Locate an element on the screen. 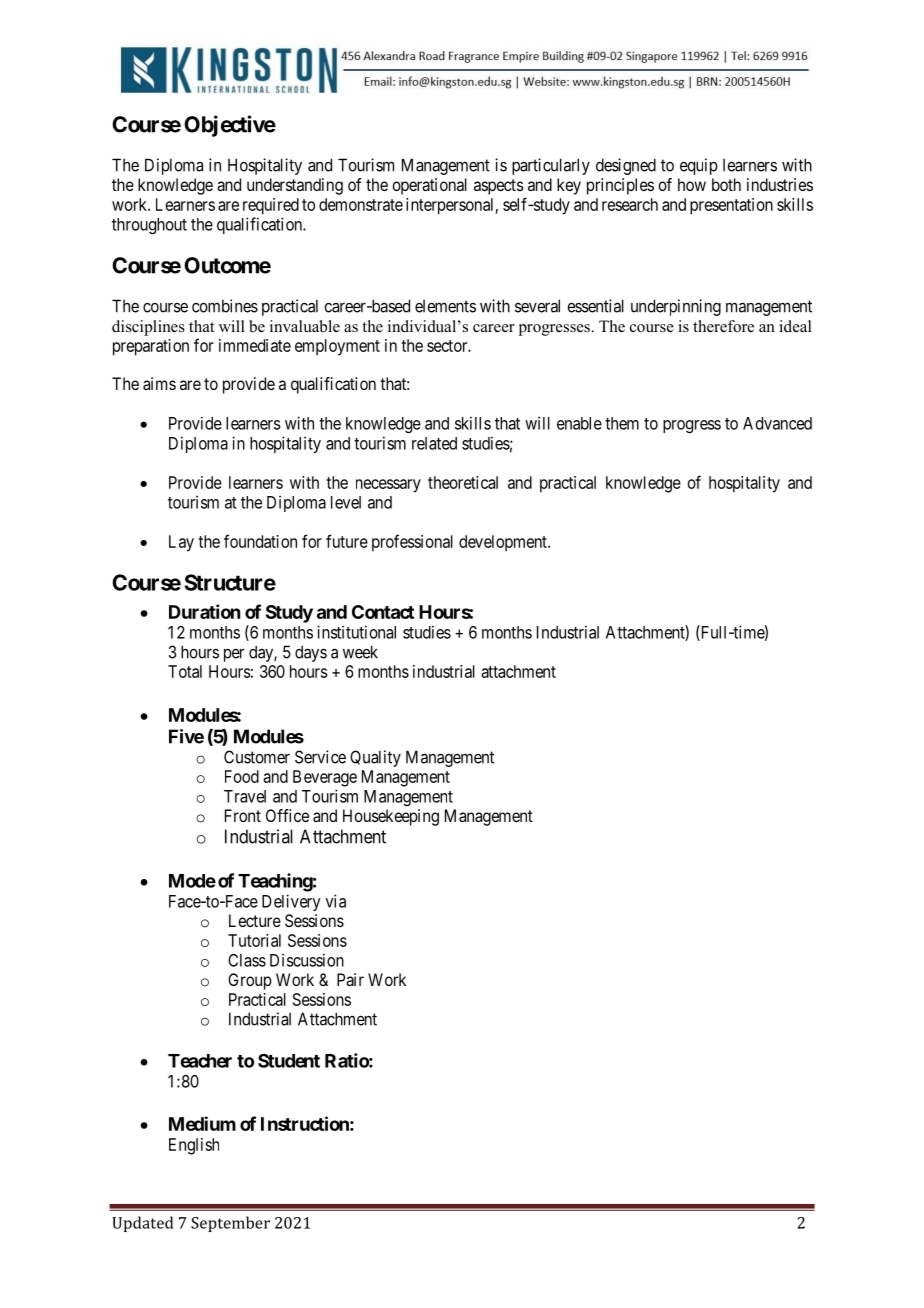  required is located at coordinates (271, 206).
